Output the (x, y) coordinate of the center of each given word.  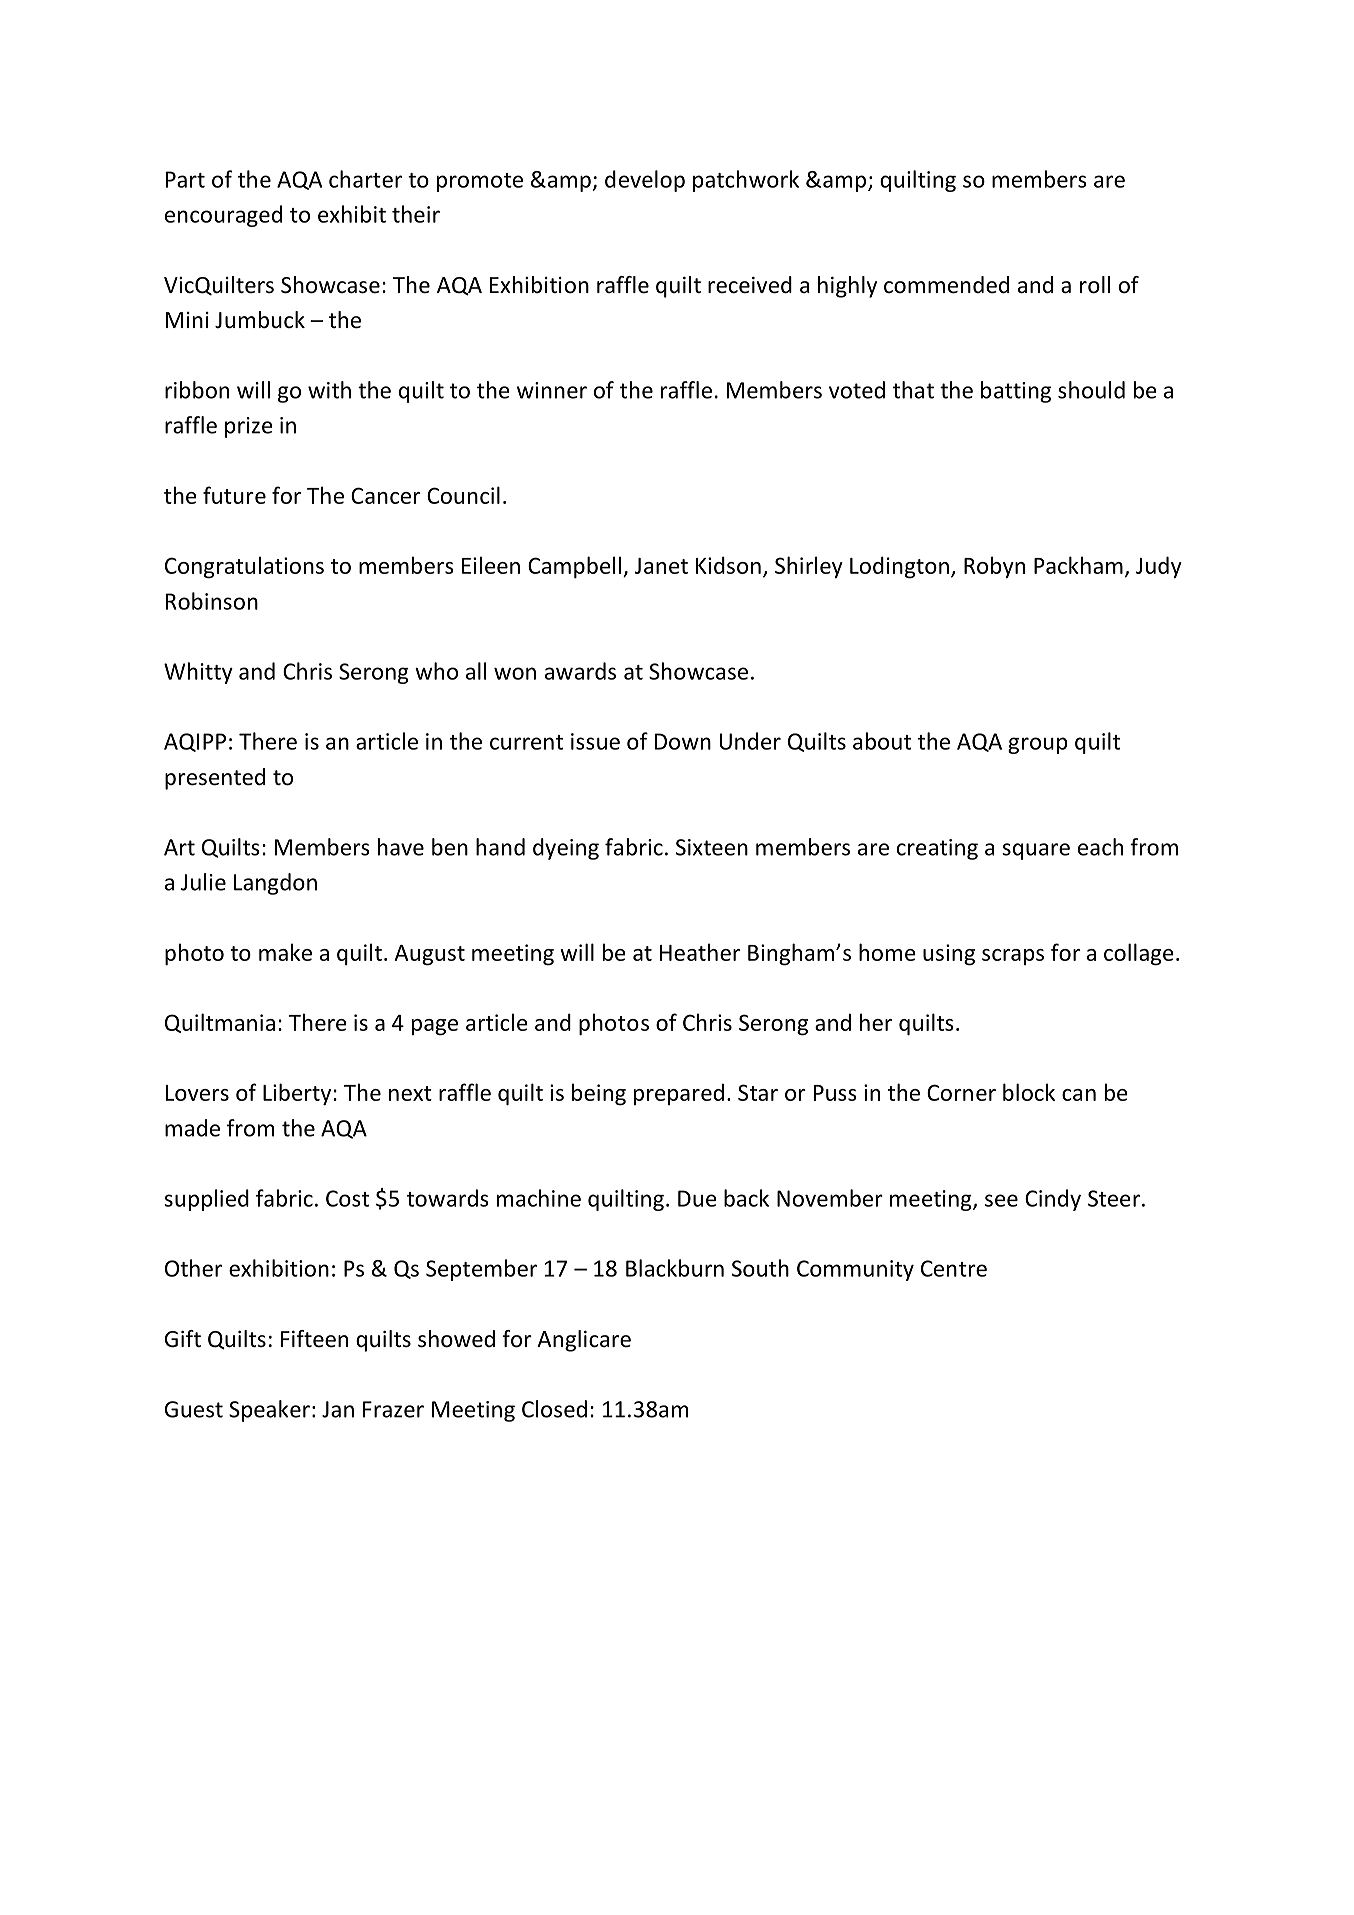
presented (215, 779)
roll (1095, 285)
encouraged (223, 216)
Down (683, 741)
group (1038, 745)
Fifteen (314, 1339)
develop (645, 181)
